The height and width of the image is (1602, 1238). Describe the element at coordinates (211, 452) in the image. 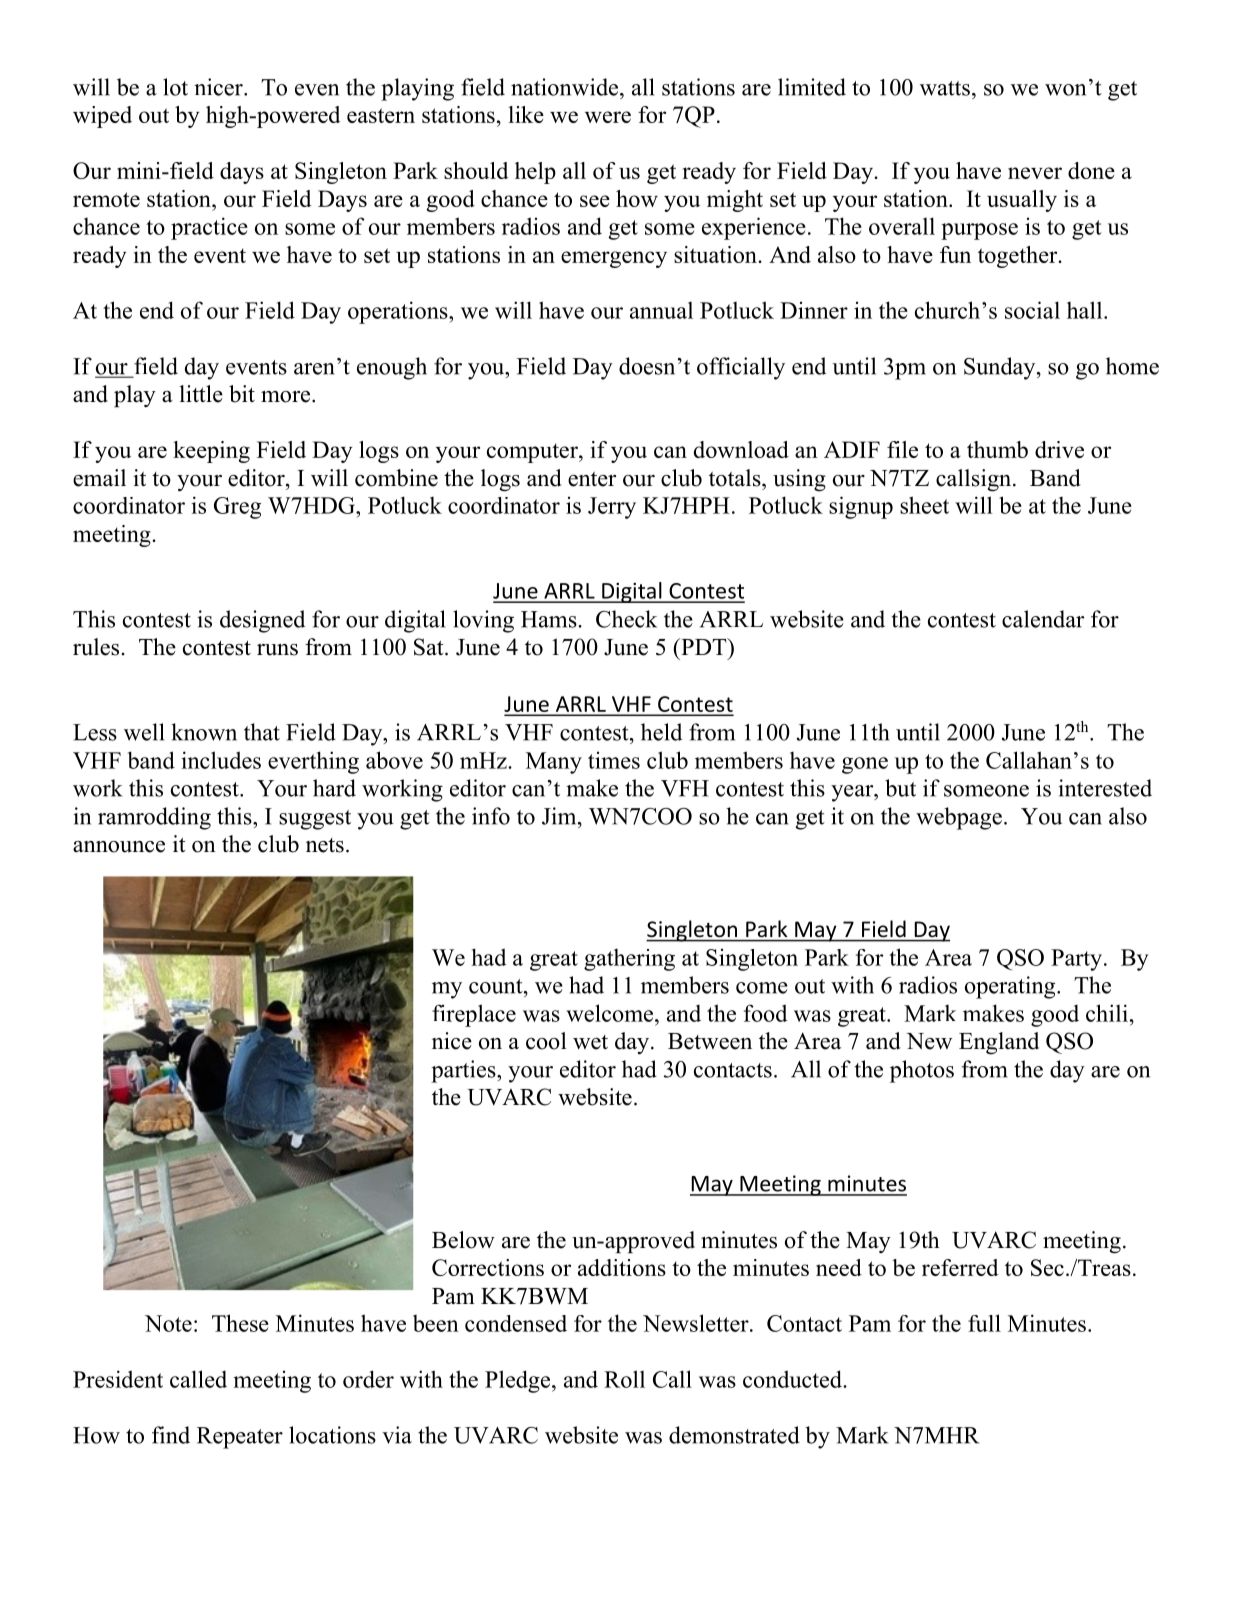

I see `keeping` at that location.
